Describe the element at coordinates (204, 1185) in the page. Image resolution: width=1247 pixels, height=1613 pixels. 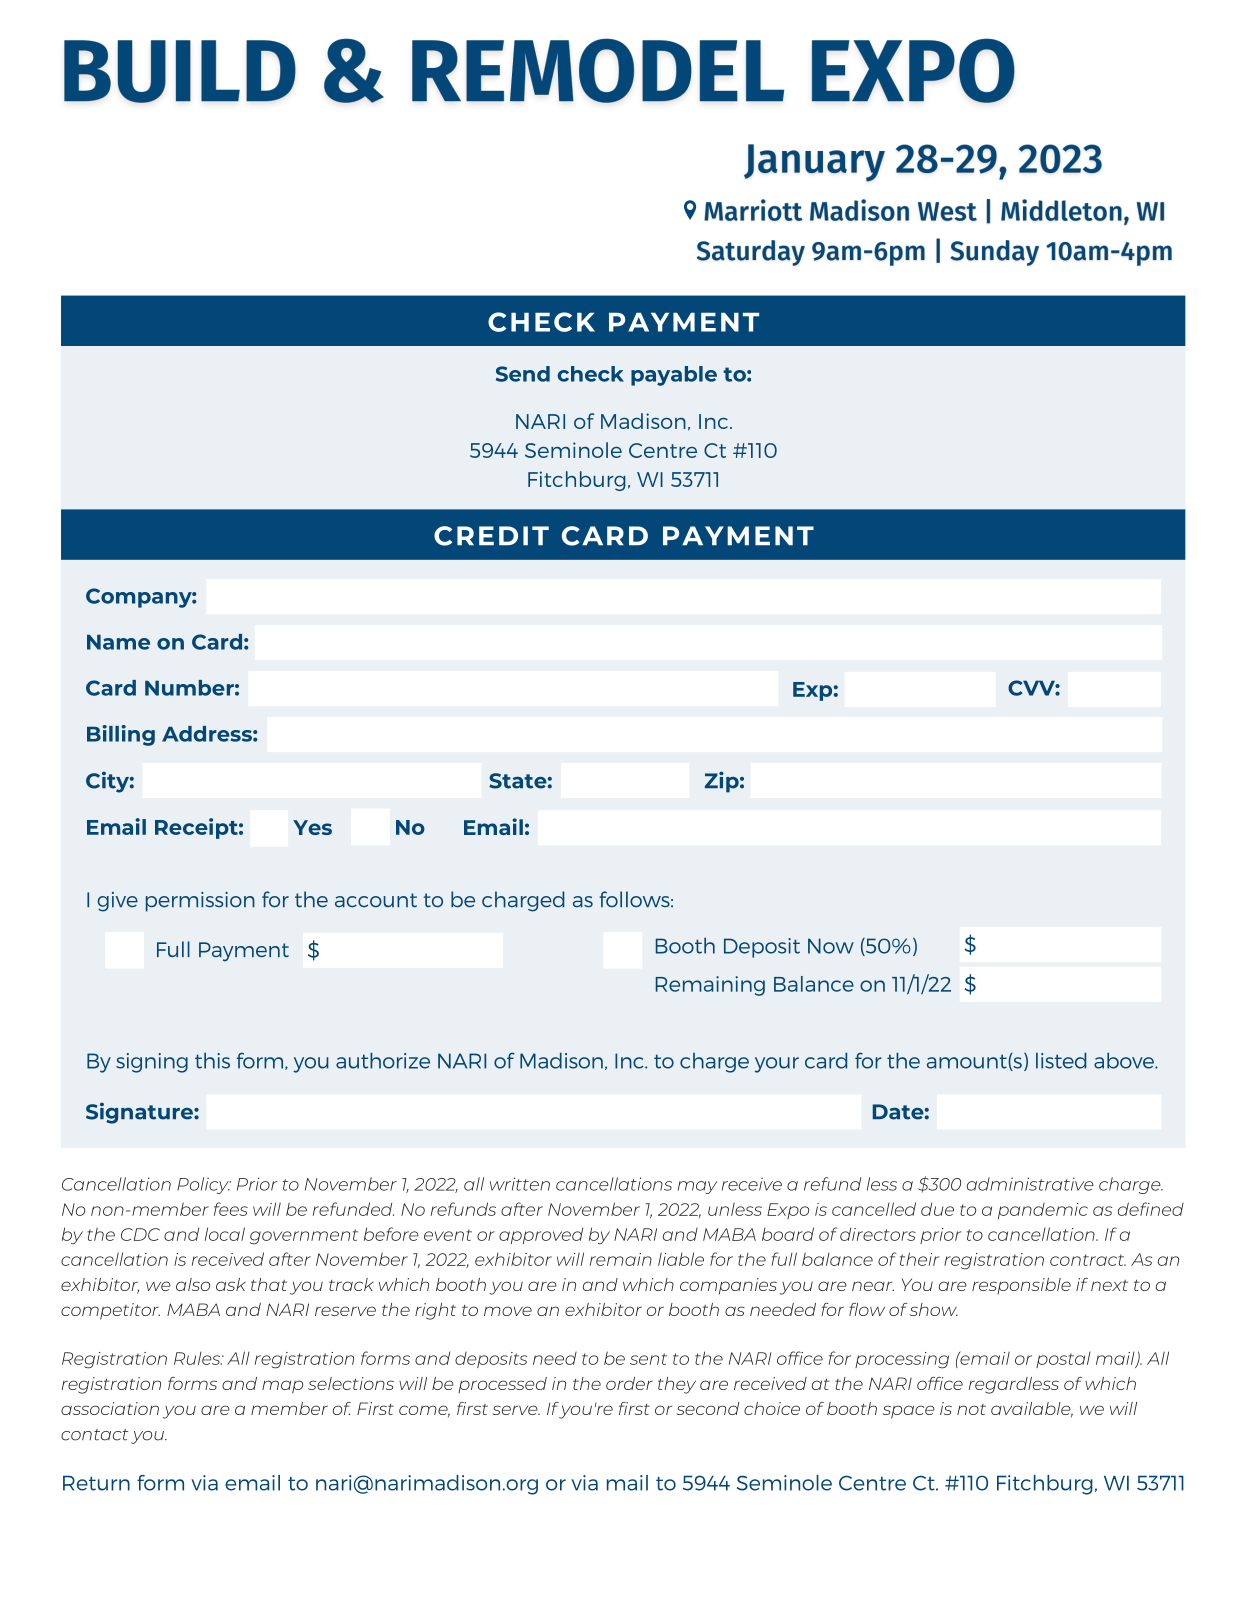
I see `Policy` at that location.
